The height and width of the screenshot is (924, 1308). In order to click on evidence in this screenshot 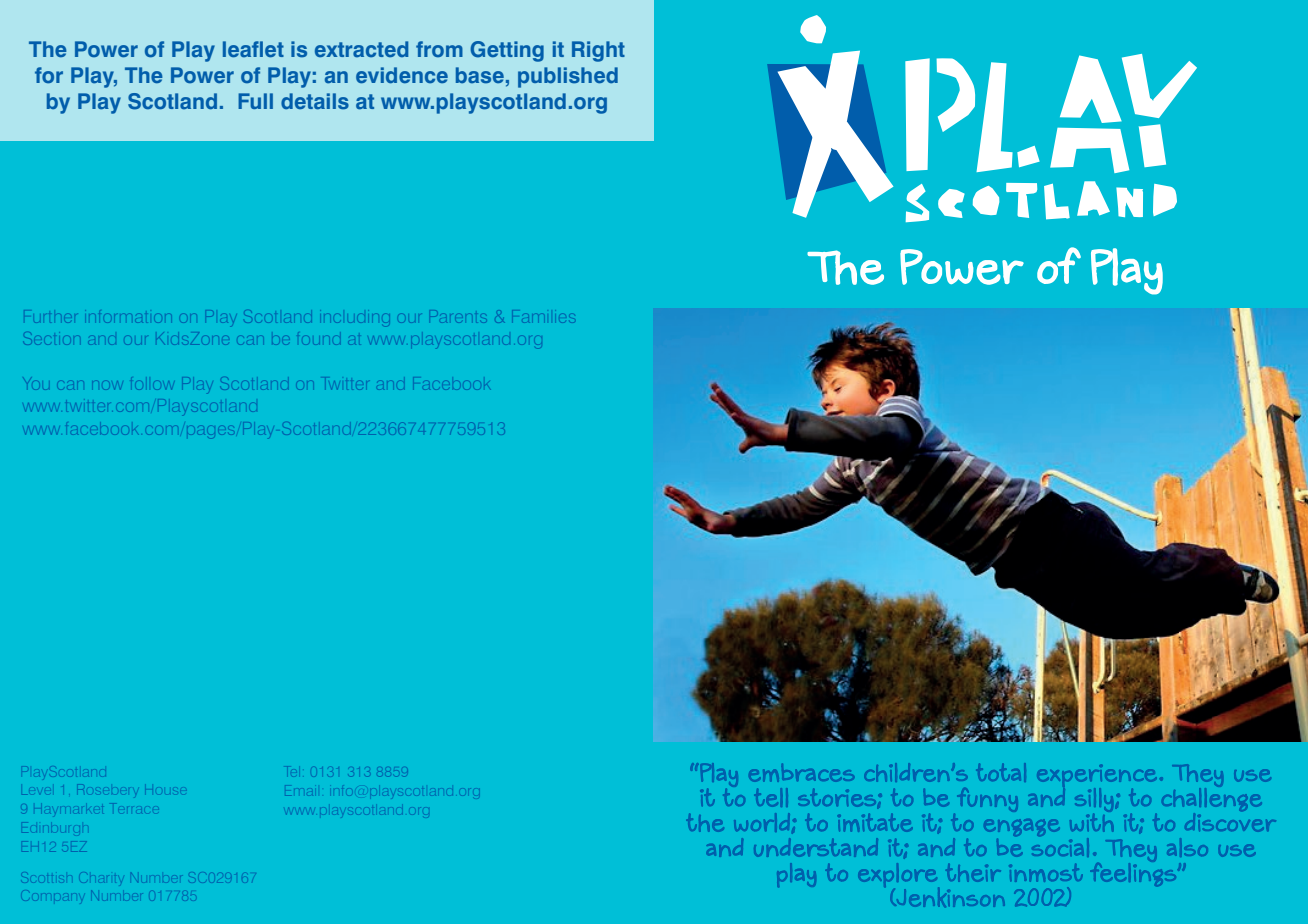, I will do `click(402, 75)`.
